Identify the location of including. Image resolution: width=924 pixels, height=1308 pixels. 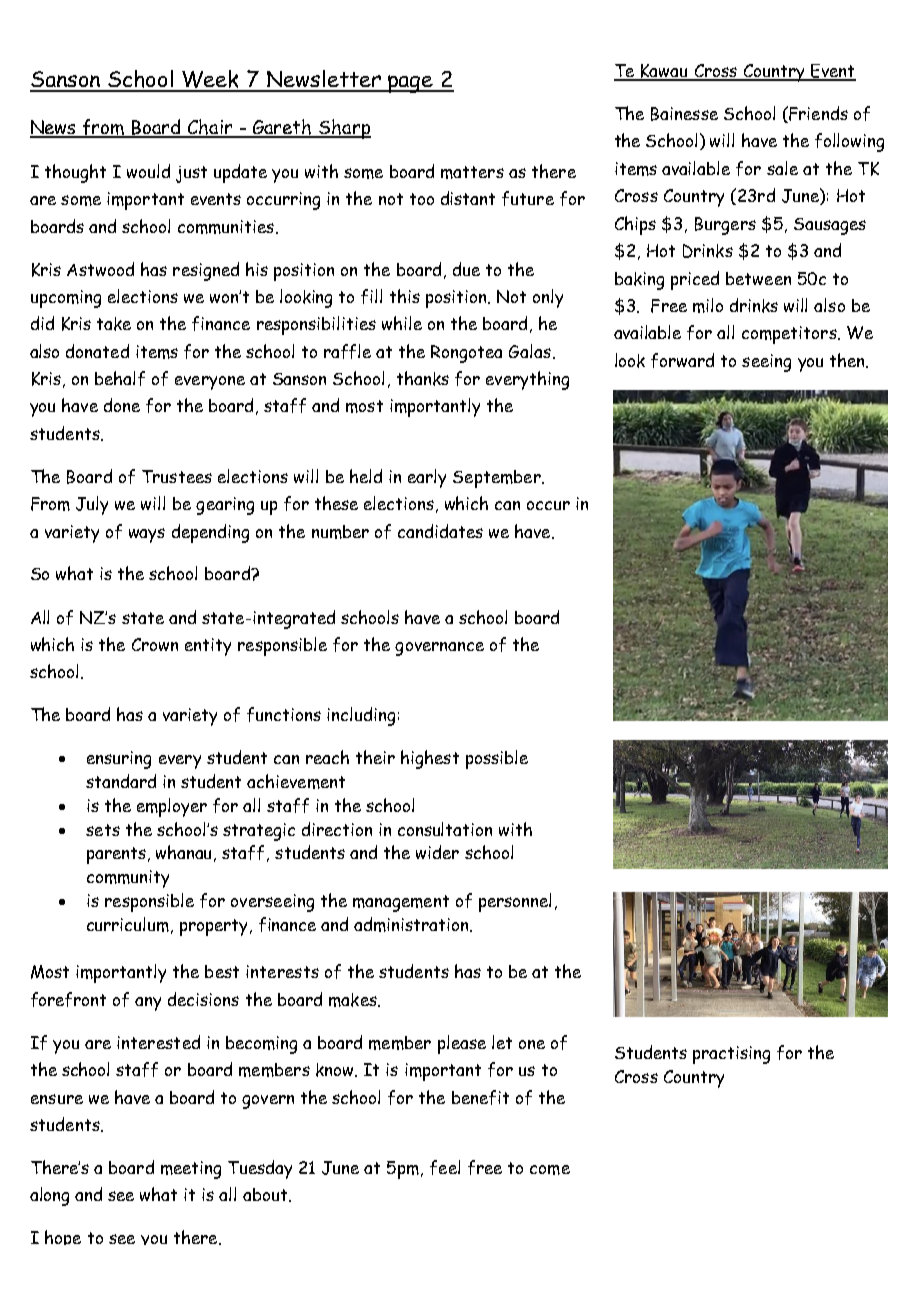
(361, 716).
